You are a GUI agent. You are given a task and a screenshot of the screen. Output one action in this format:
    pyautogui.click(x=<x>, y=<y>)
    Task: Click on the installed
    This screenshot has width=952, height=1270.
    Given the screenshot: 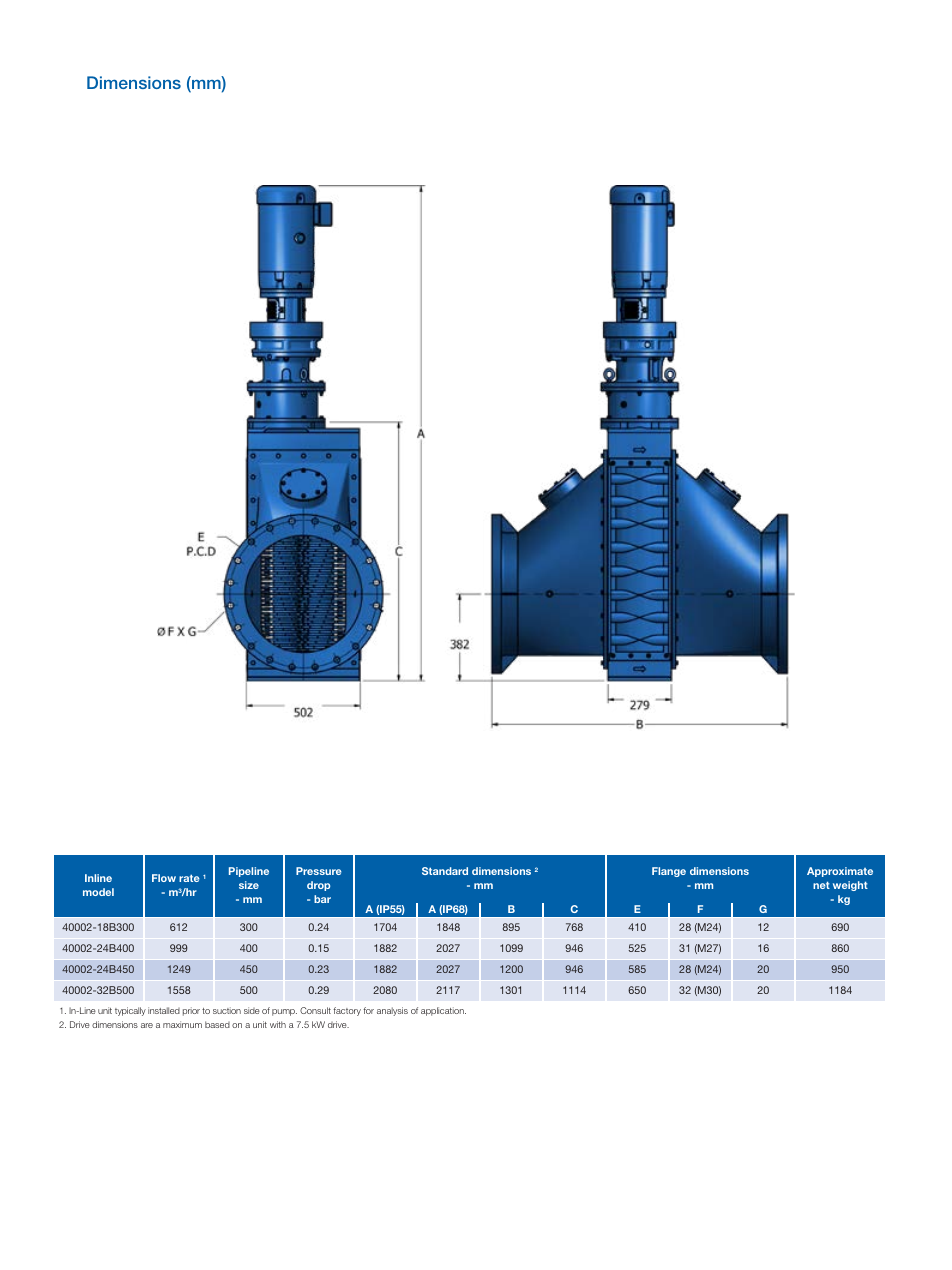 What is the action you would take?
    pyautogui.click(x=164, y=1010)
